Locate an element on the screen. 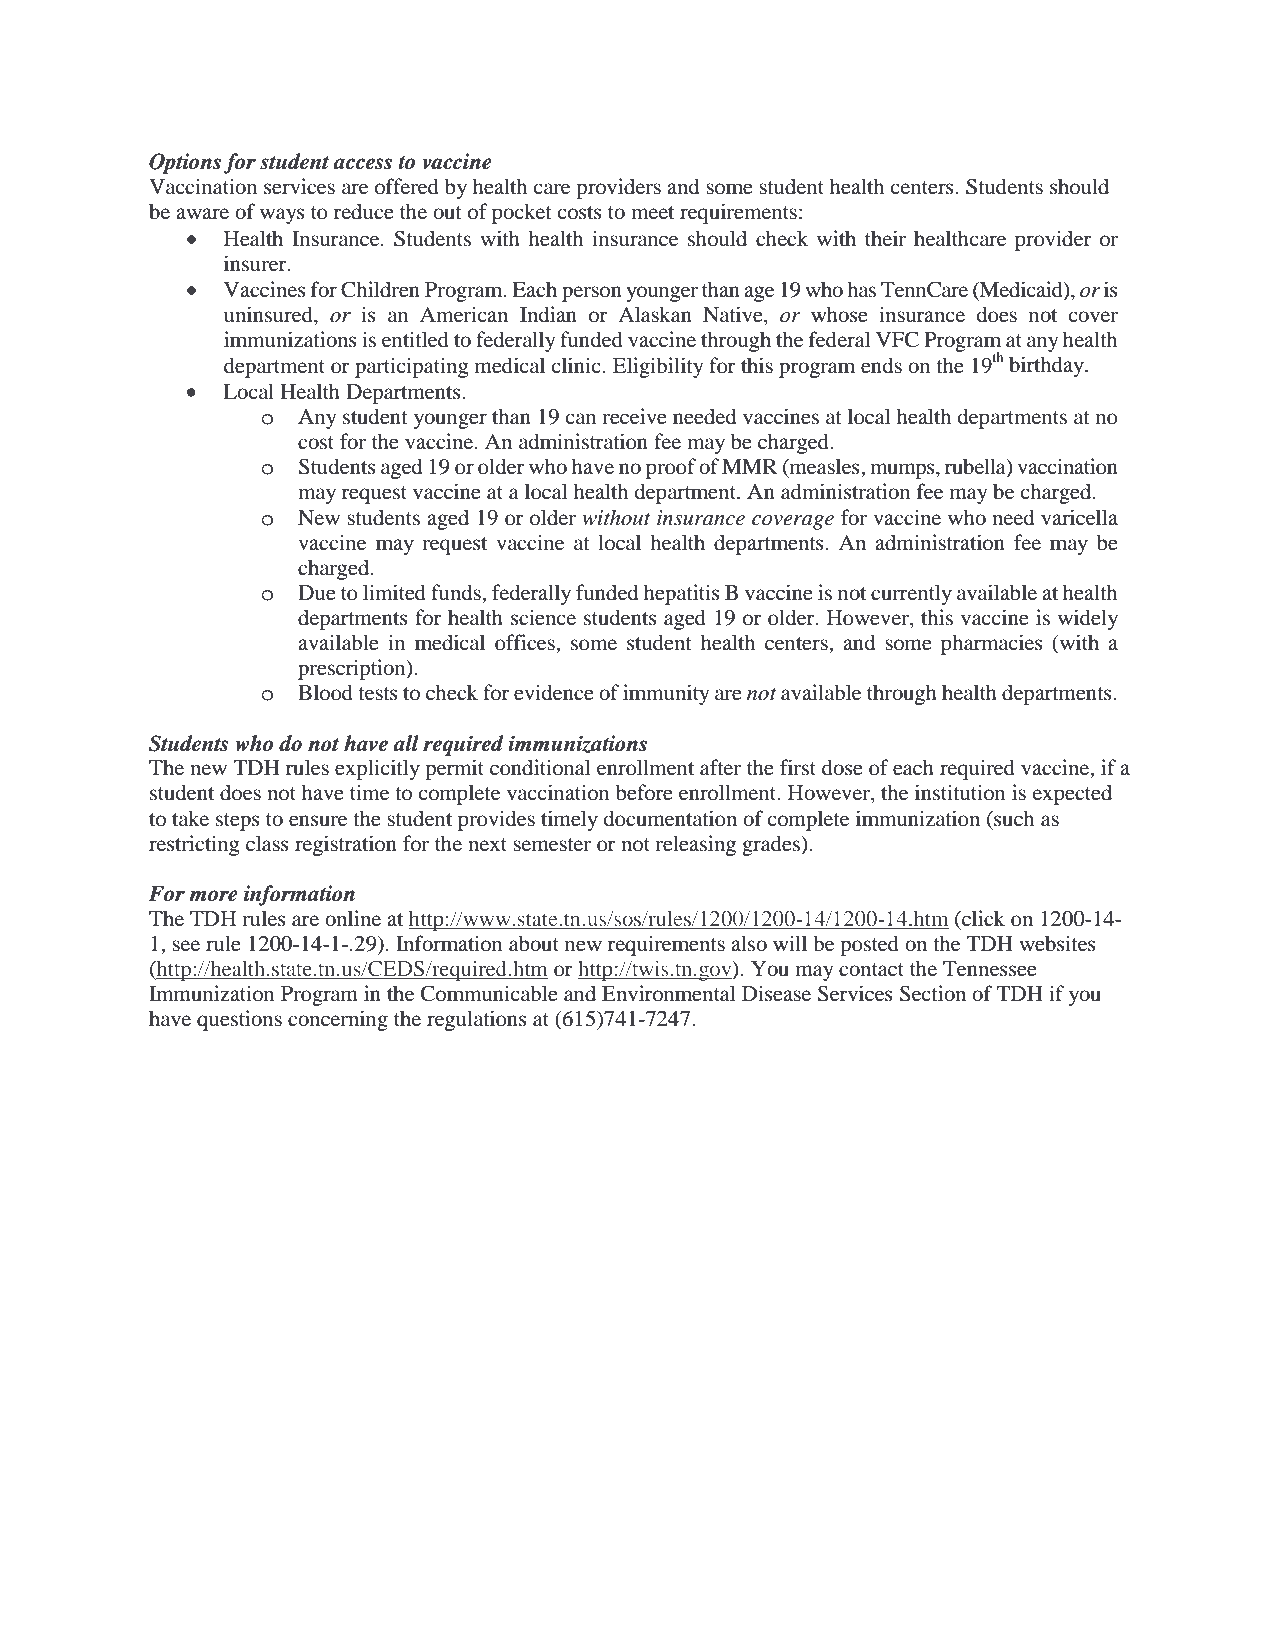 This screenshot has height=1640, width=1267. such is located at coordinates (1013, 818).
